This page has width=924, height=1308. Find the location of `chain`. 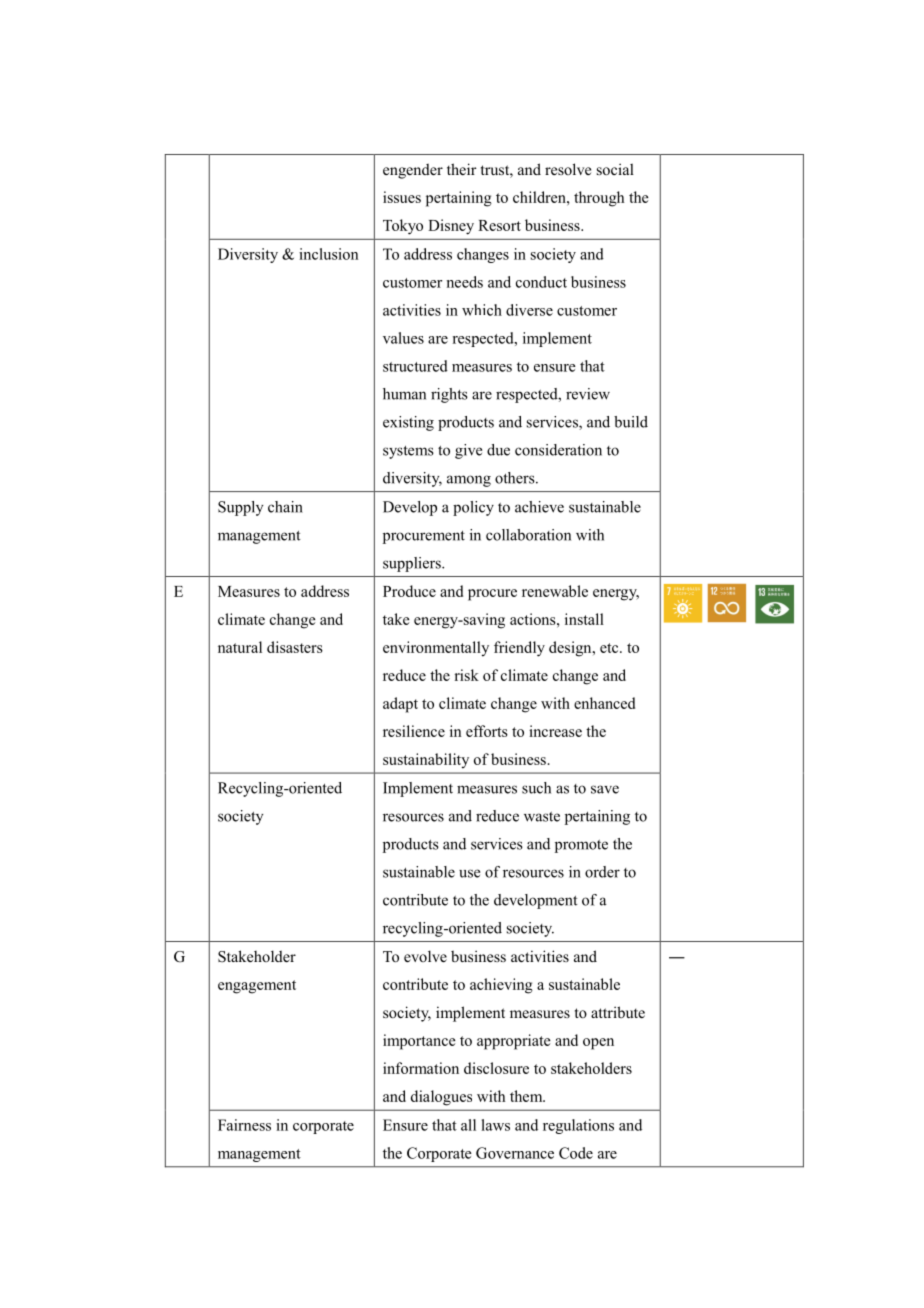

chain is located at coordinates (285, 507).
